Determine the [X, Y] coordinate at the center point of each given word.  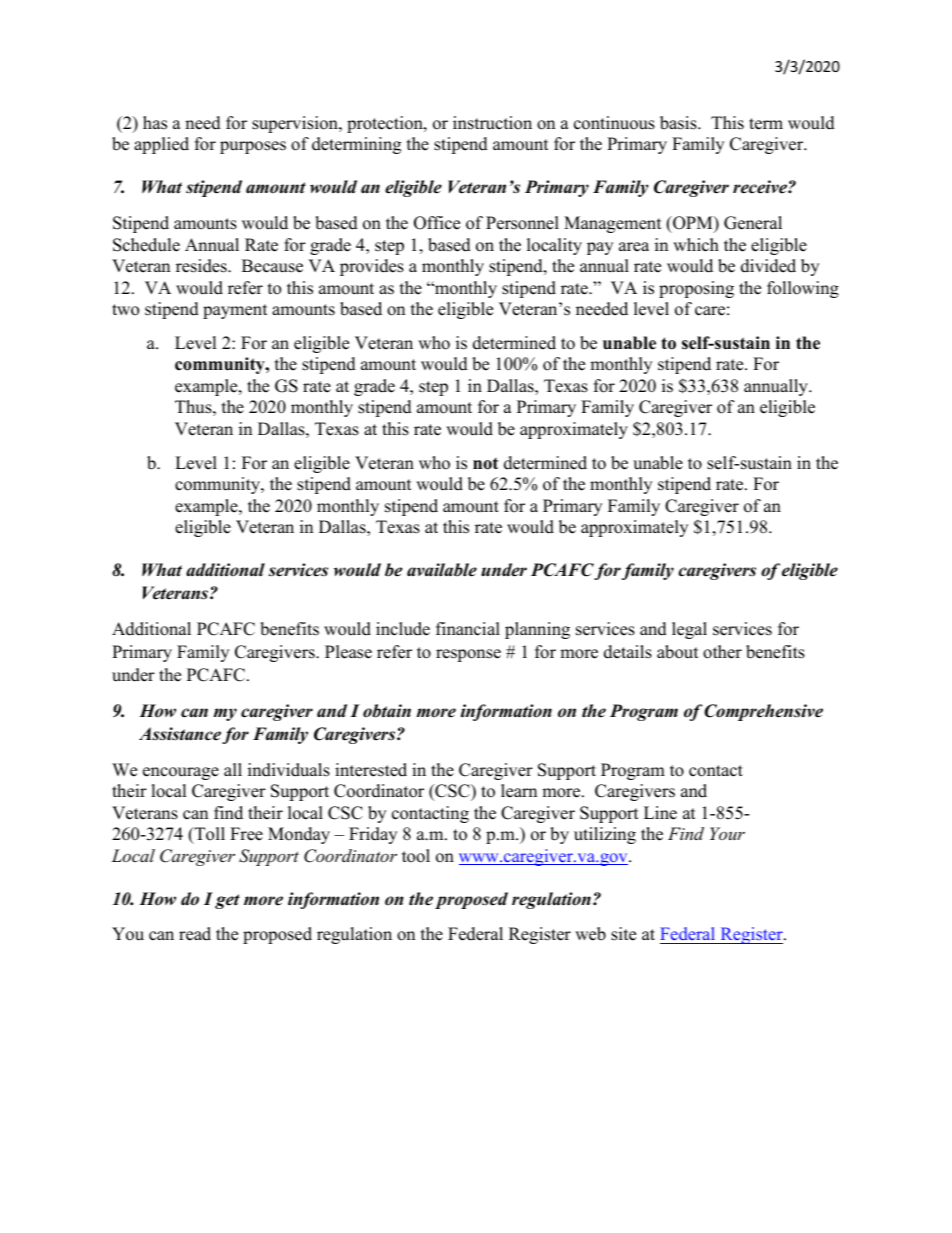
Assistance [180, 734]
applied [161, 145]
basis [679, 123]
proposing [696, 289]
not [485, 464]
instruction [492, 123]
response [468, 655]
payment [235, 311]
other [722, 652]
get [227, 901]
